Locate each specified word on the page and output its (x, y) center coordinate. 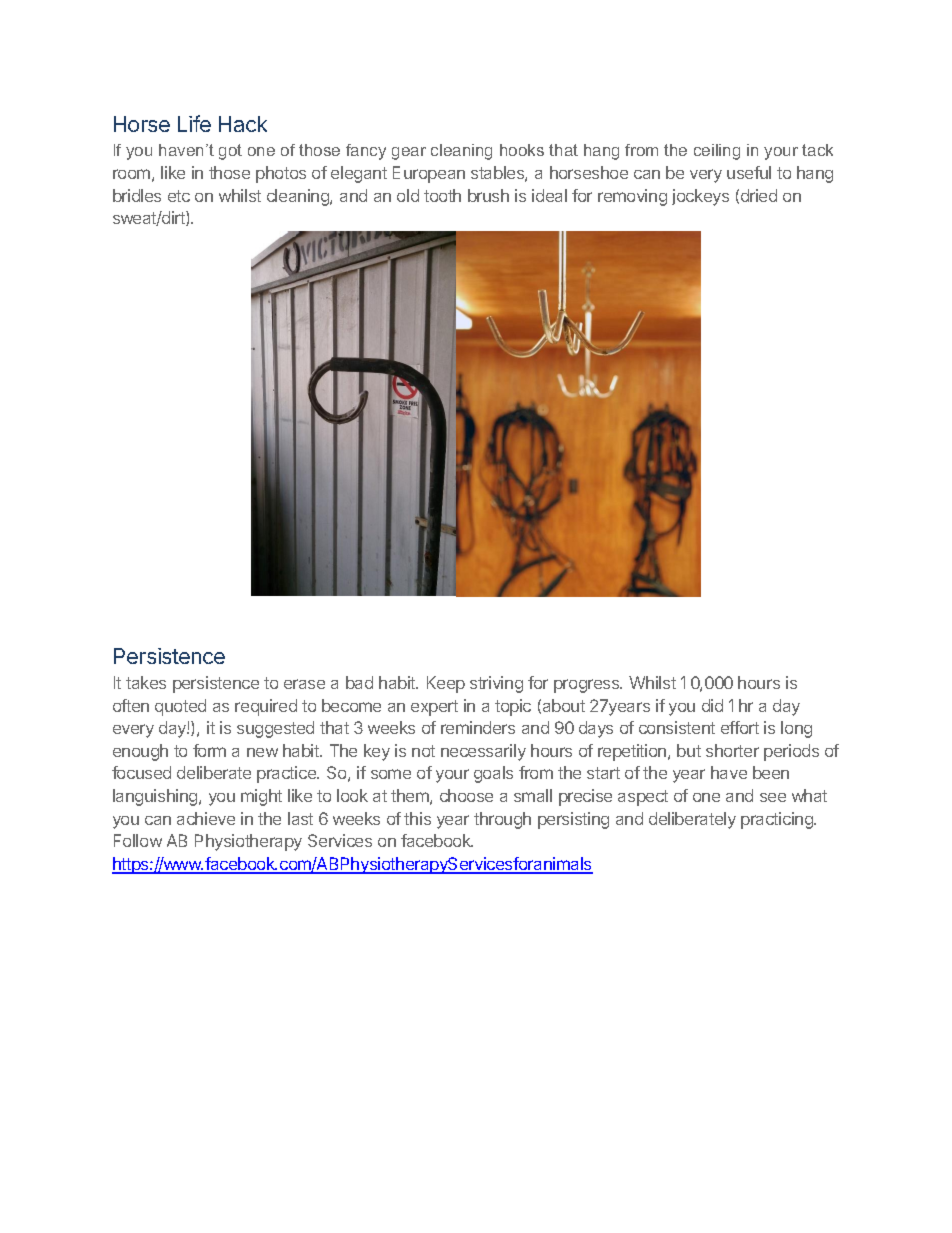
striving (496, 684)
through (502, 820)
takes (146, 682)
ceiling (717, 152)
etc (179, 196)
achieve (206, 818)
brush (488, 195)
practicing (778, 820)
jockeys (700, 197)
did (712, 705)
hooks (522, 150)
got (230, 152)
